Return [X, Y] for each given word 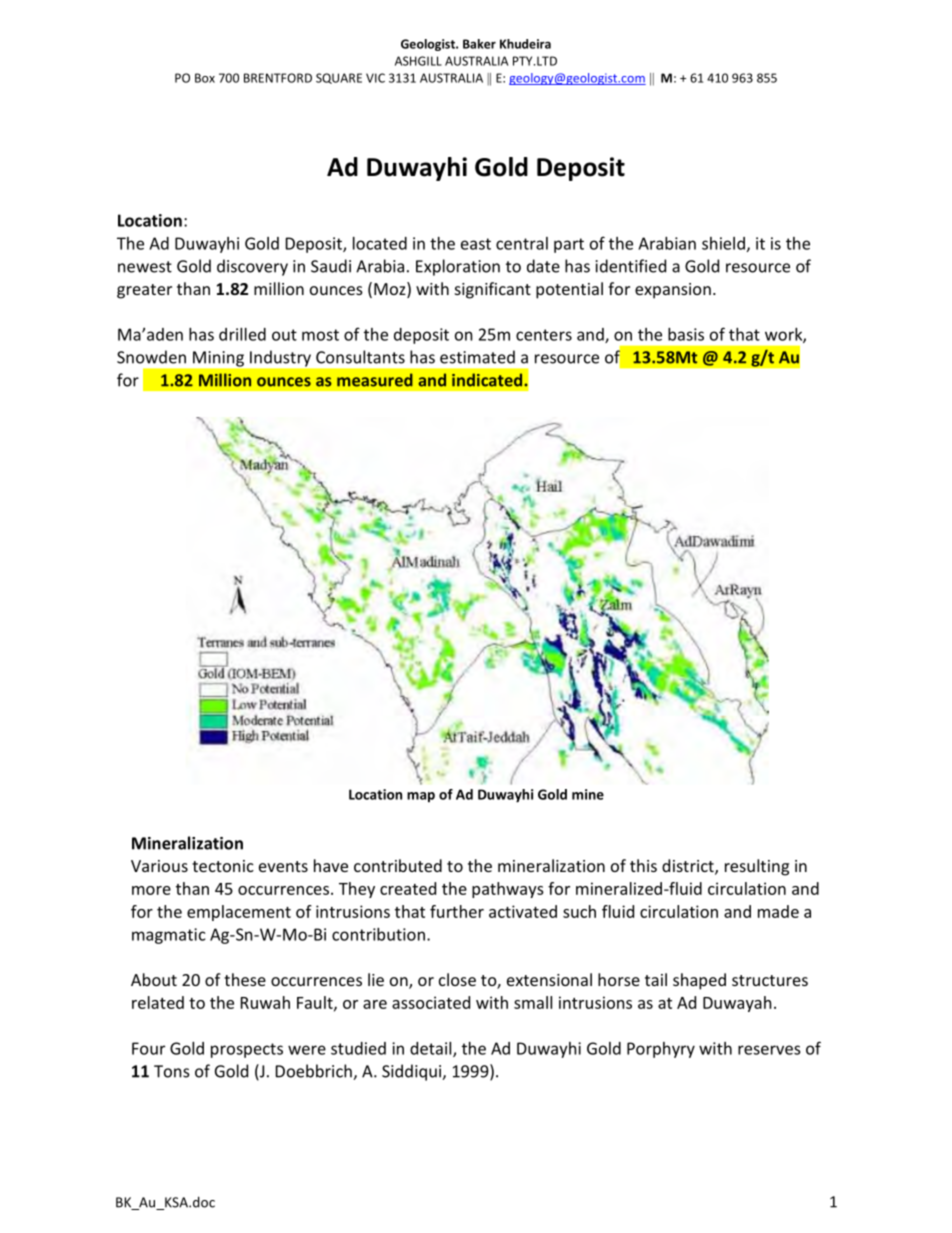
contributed [398, 865]
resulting [757, 867]
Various [159, 866]
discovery [252, 267]
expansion [673, 291]
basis [686, 334]
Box [205, 78]
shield [723, 243]
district [689, 867]
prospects [247, 1050]
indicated [488, 380]
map [421, 797]
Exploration [458, 267]
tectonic [223, 866]
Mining [218, 359]
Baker [479, 44]
